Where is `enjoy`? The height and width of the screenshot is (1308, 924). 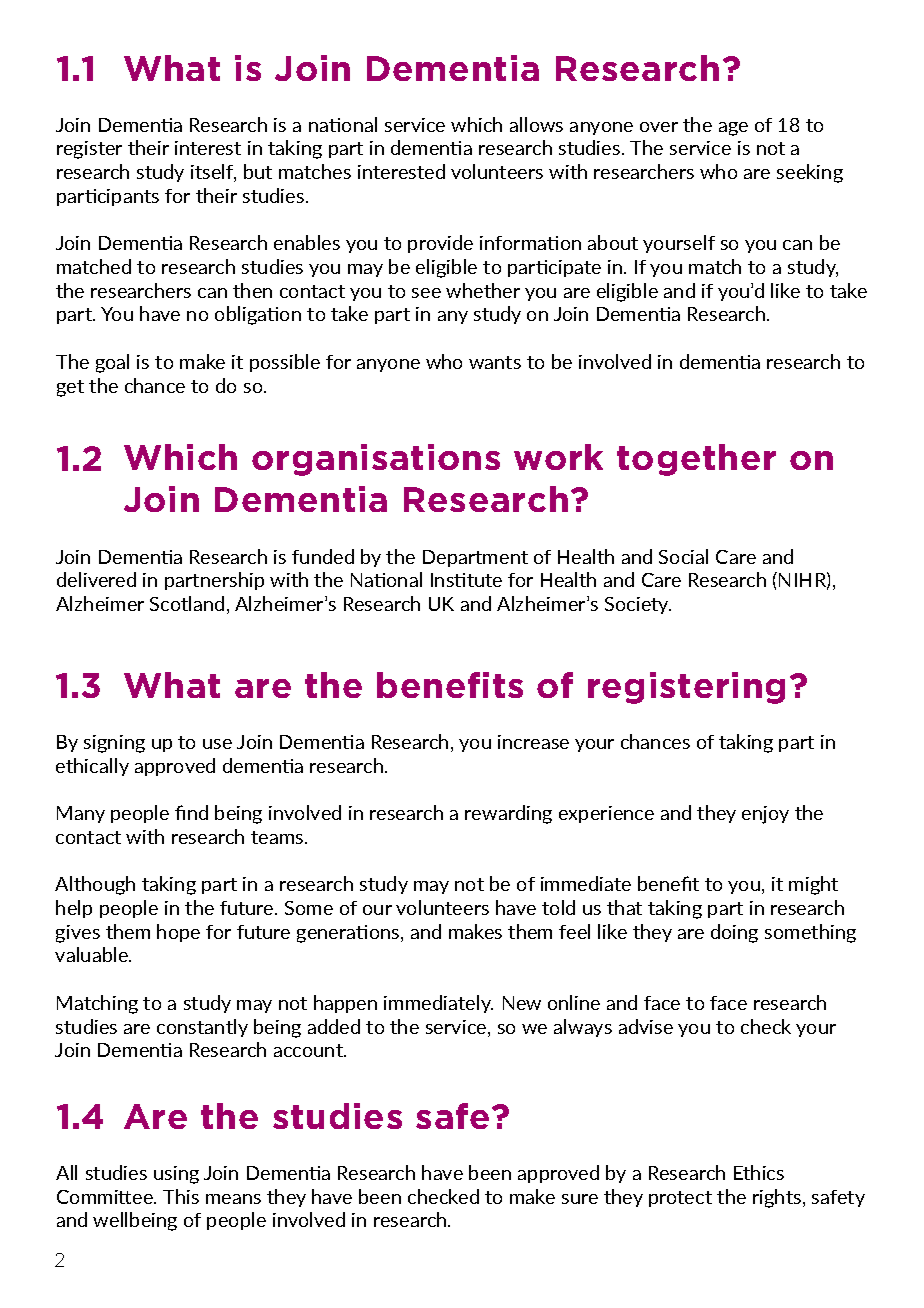
enjoy is located at coordinates (765, 815).
